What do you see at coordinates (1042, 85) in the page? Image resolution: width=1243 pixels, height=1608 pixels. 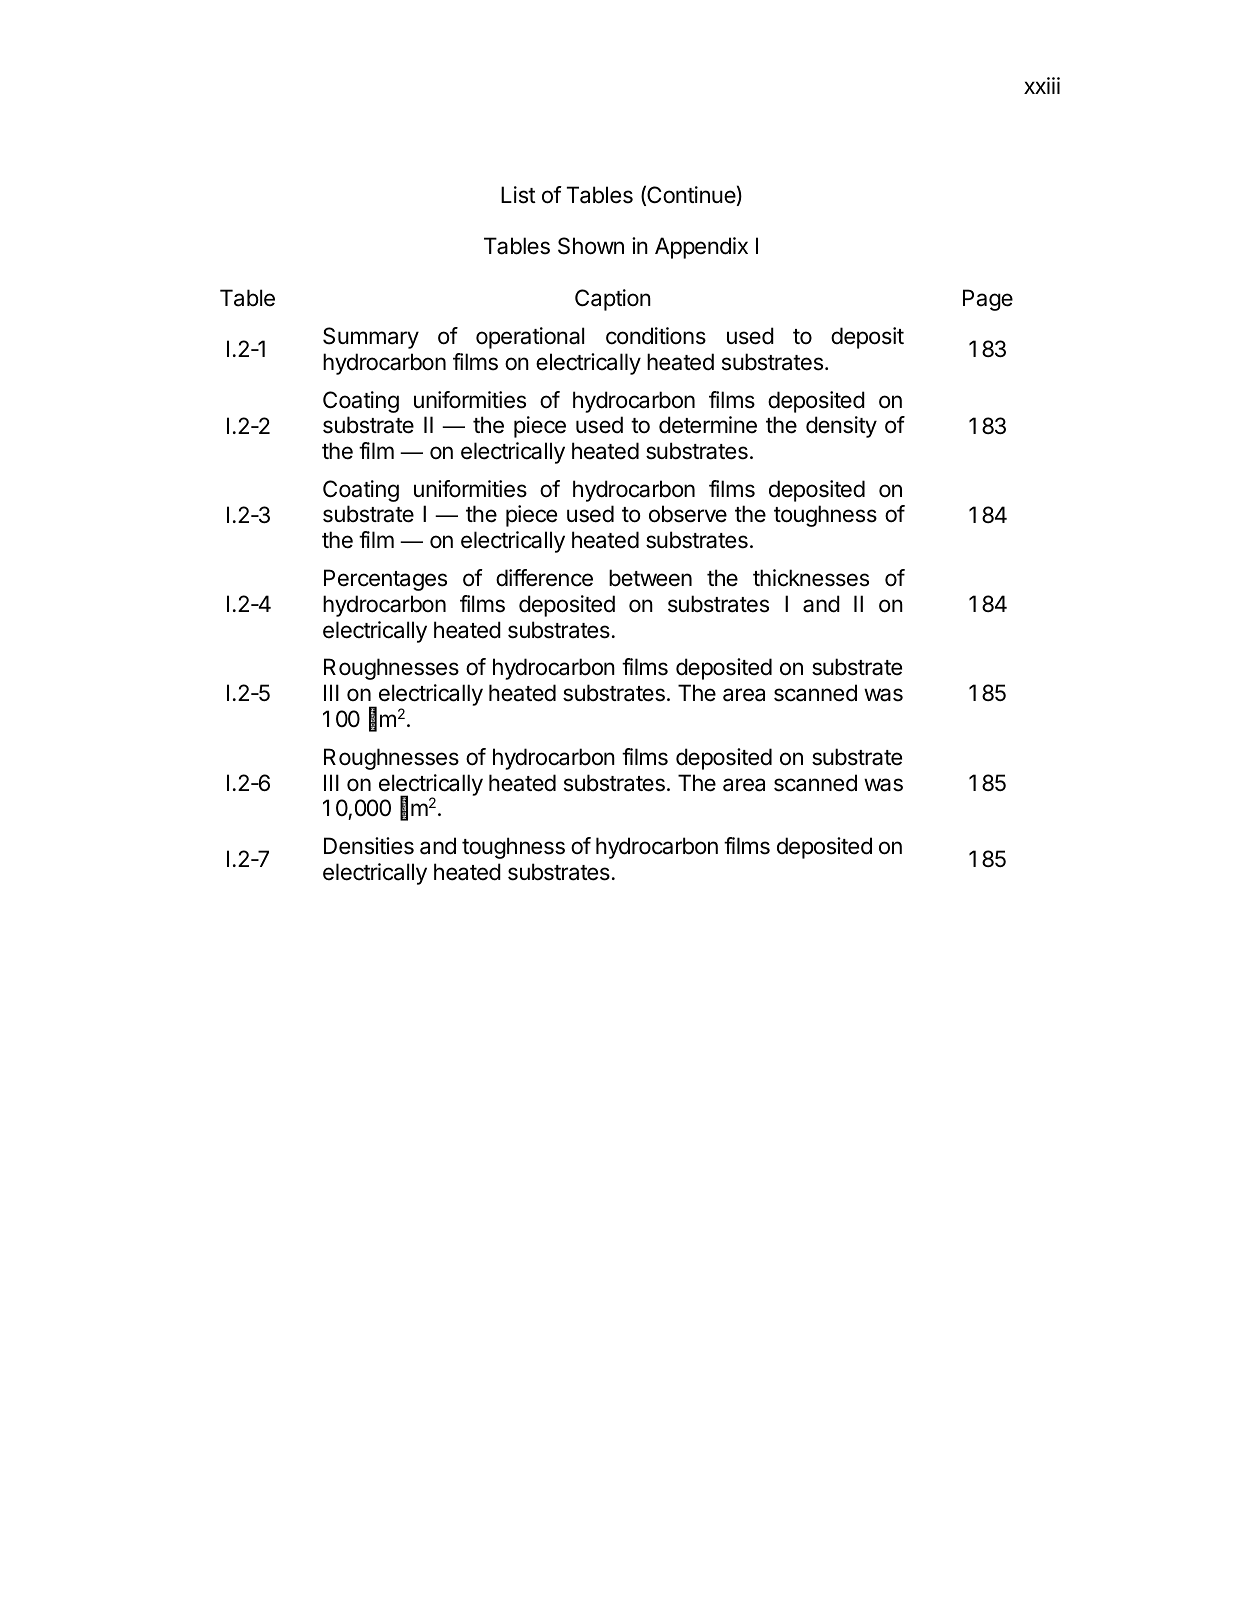 I see `xxiii` at bounding box center [1042, 85].
